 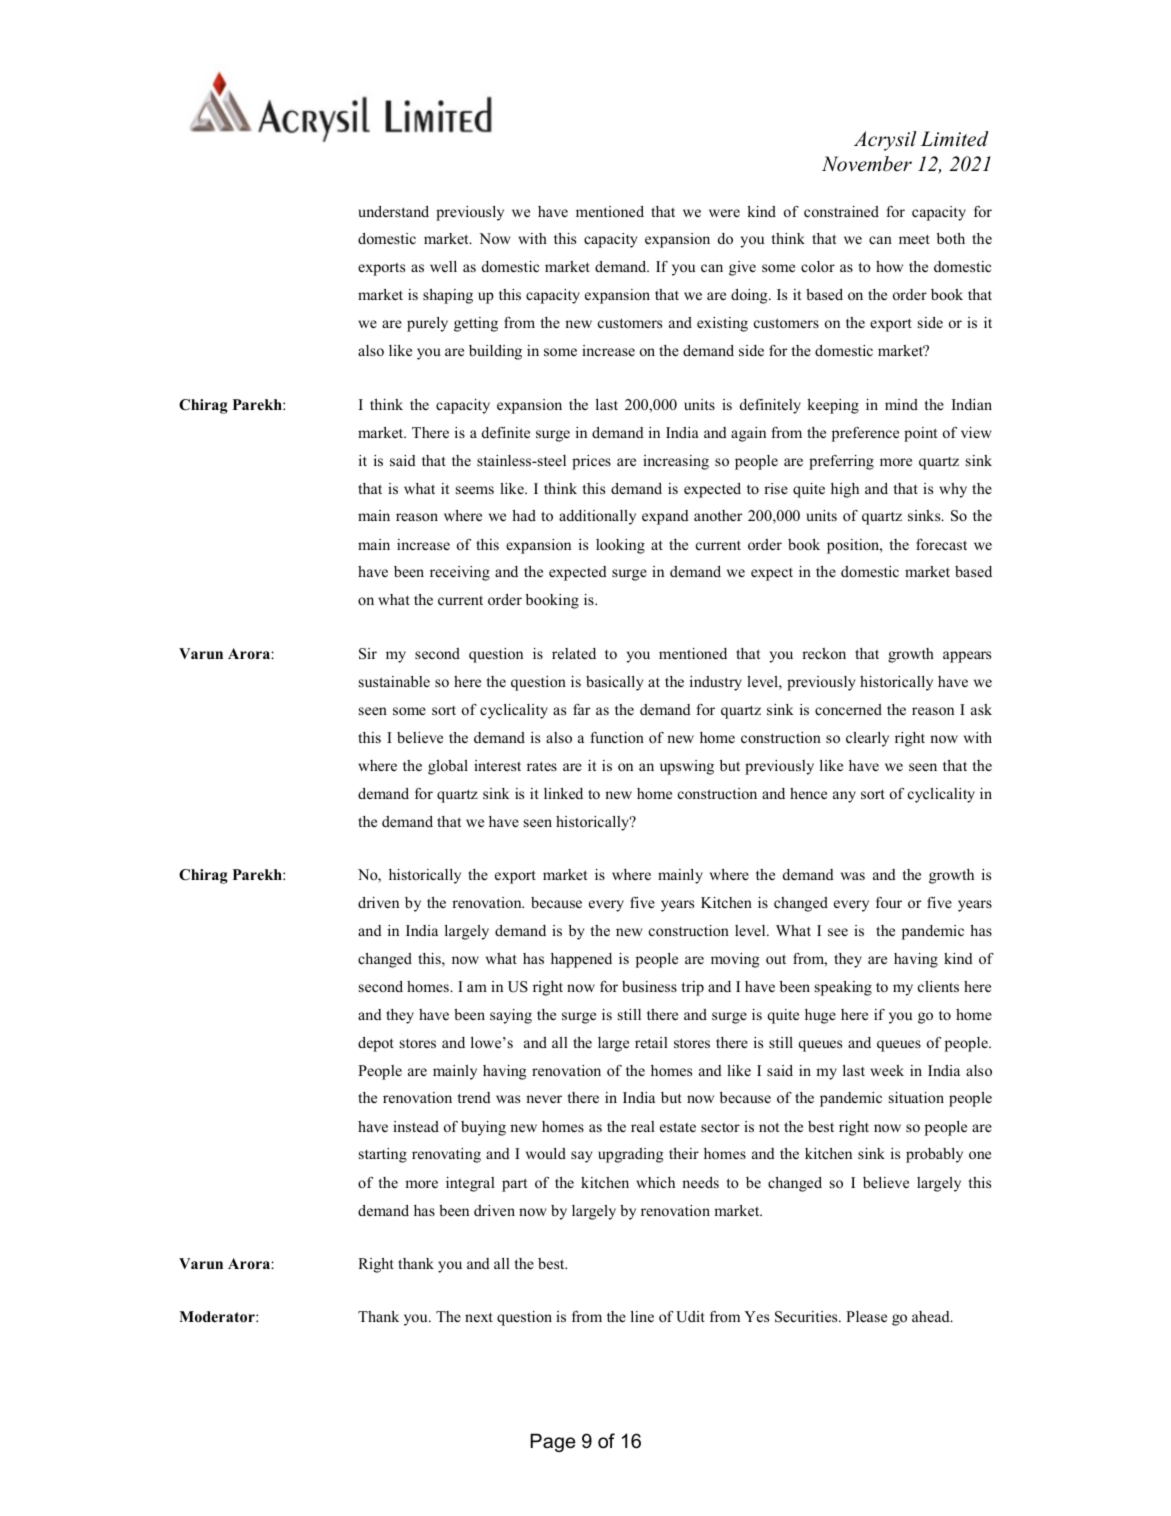 I want to click on Sir, so click(x=368, y=654).
